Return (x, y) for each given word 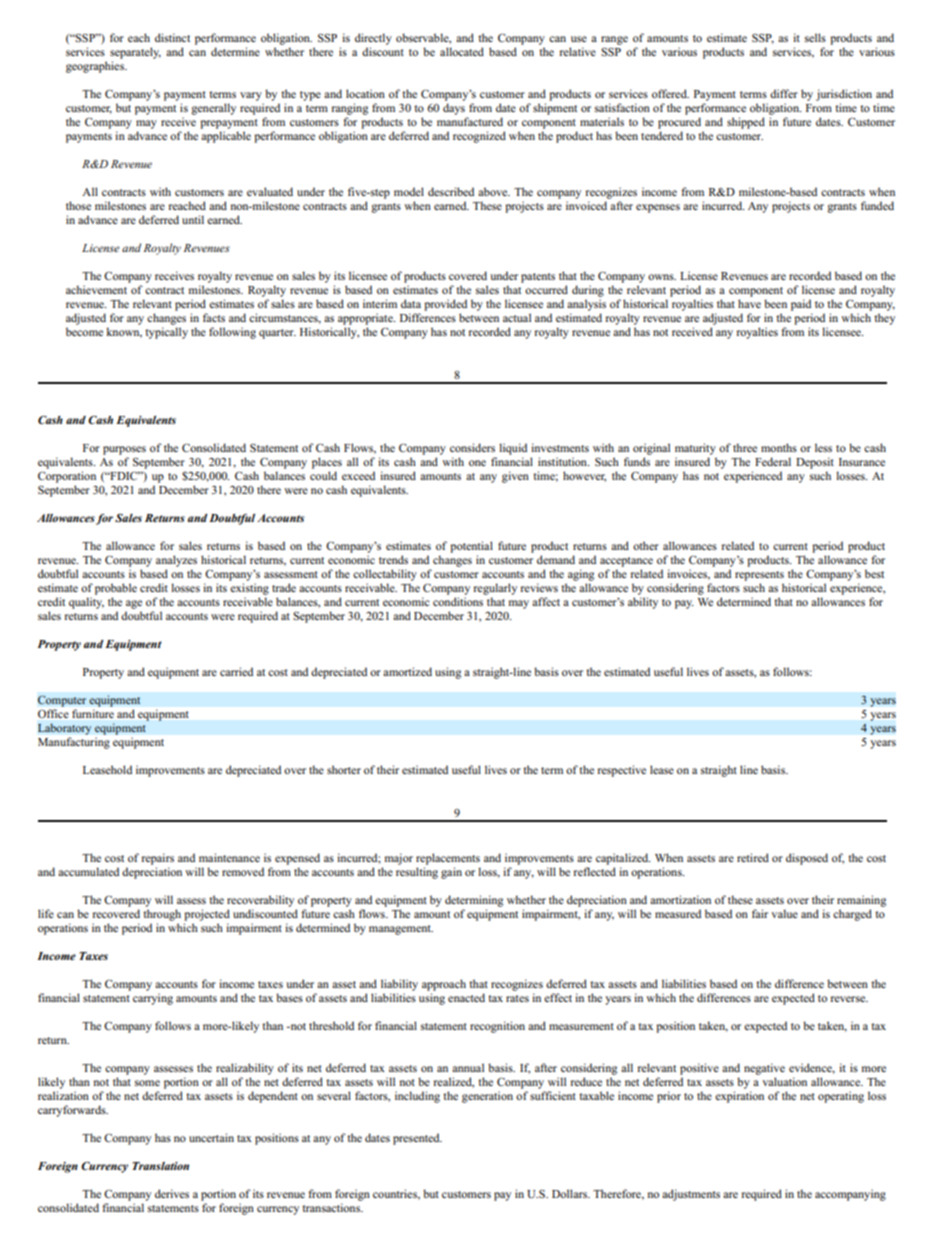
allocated (462, 51)
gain (451, 873)
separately (135, 53)
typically (166, 333)
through (162, 915)
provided (445, 305)
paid (801, 305)
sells (815, 37)
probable (116, 589)
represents (759, 576)
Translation (160, 1166)
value (784, 913)
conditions (458, 601)
